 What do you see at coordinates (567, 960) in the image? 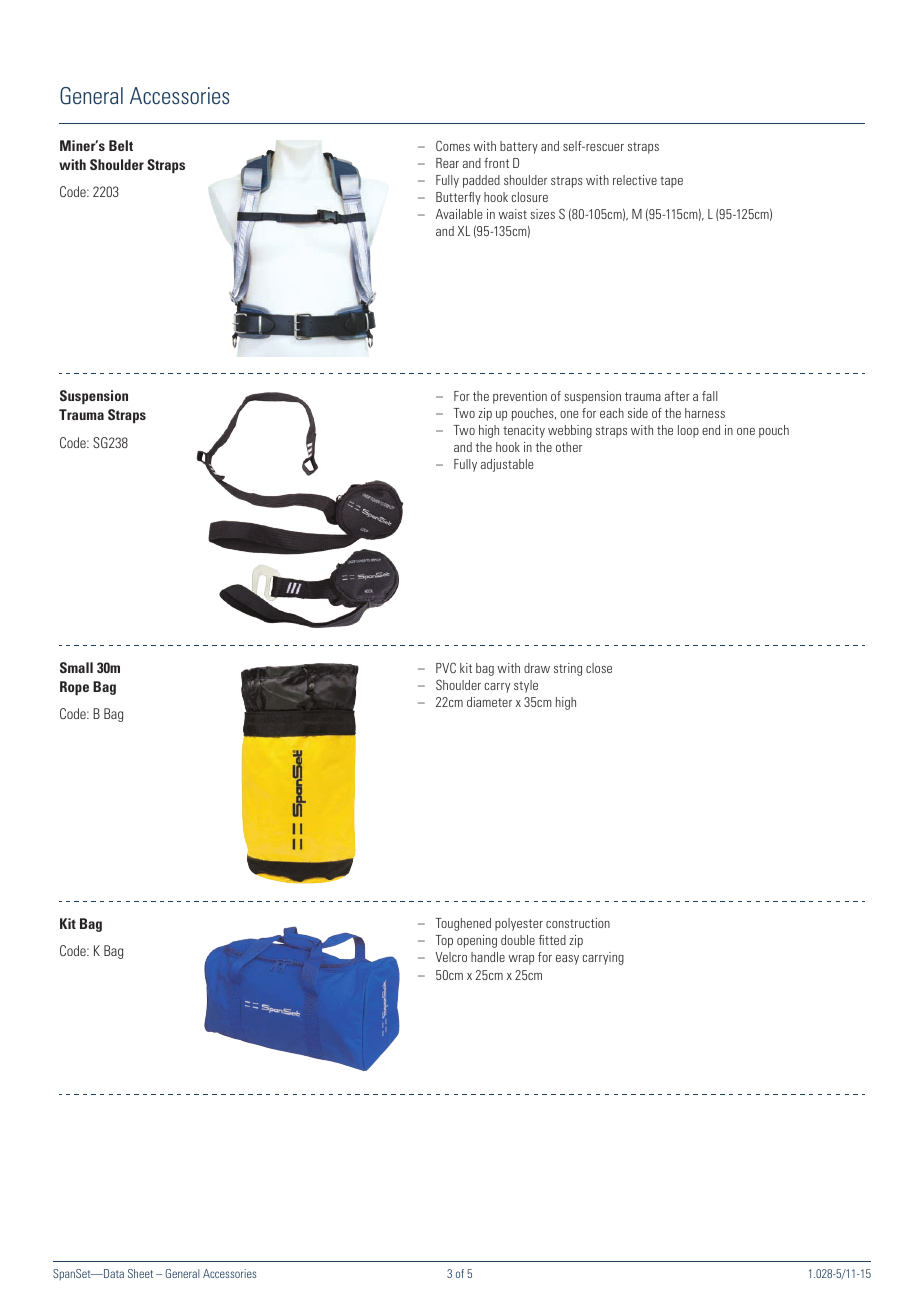
I see `easy` at bounding box center [567, 960].
